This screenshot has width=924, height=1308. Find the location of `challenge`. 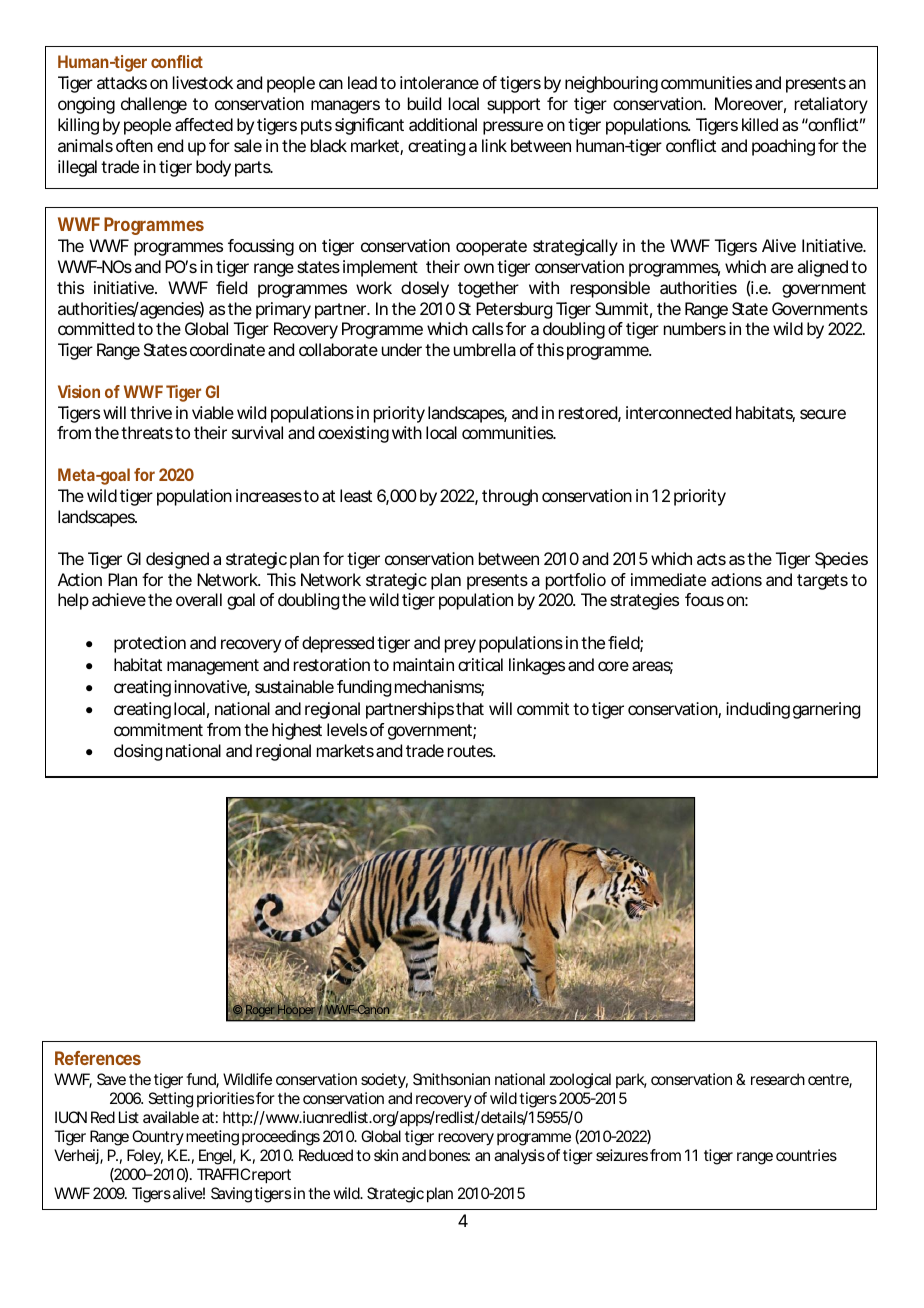

challenge is located at coordinates (154, 105).
